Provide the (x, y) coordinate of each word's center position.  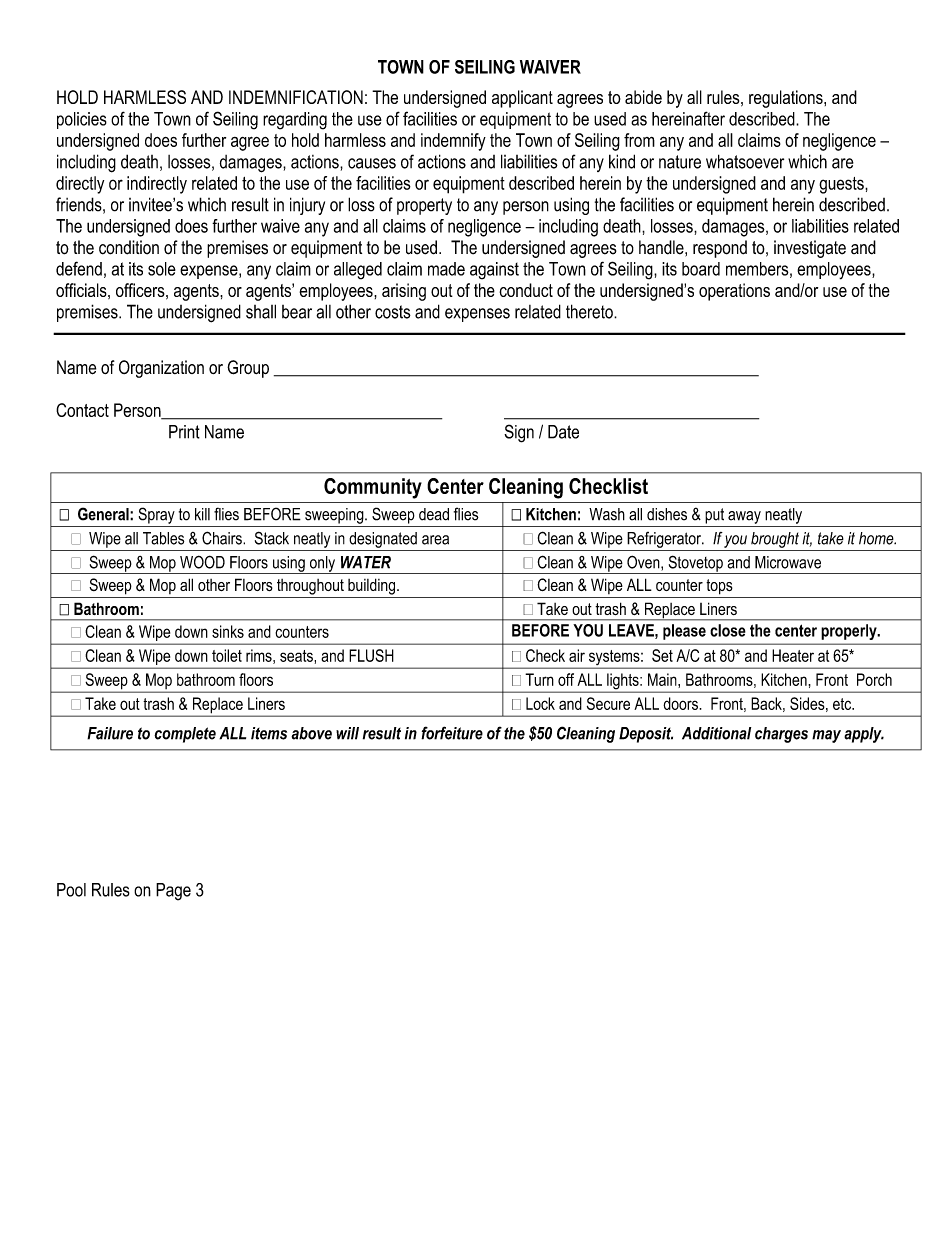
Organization (161, 369)
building (373, 586)
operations (734, 292)
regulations (787, 99)
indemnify (453, 142)
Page (173, 892)
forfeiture (452, 733)
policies (82, 120)
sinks (228, 631)
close (728, 630)
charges (781, 735)
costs (393, 312)
